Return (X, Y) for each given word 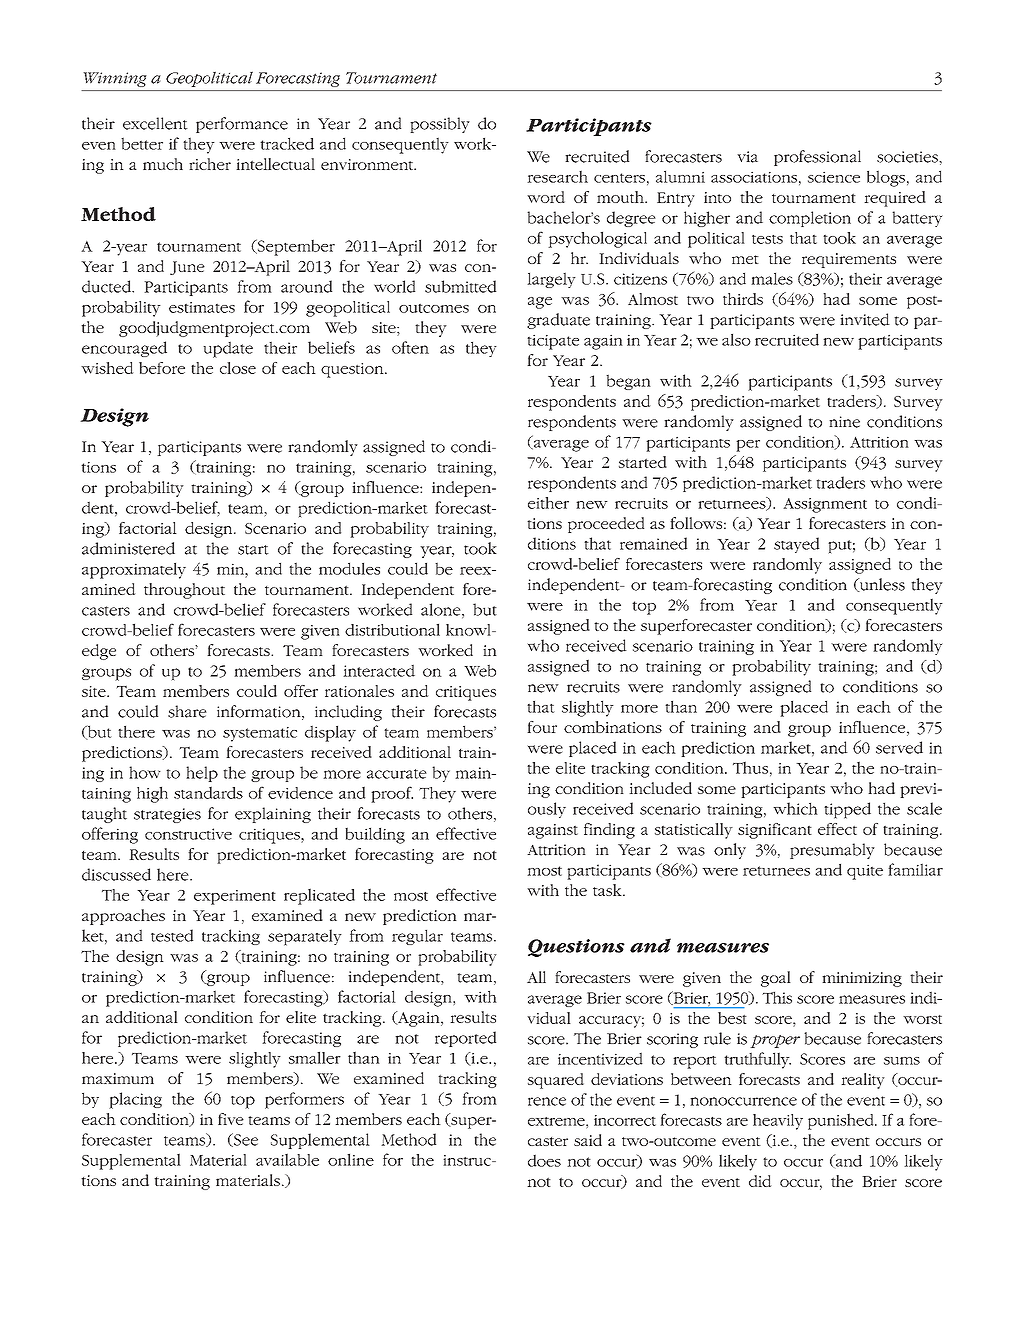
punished (842, 1121)
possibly (440, 125)
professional (817, 158)
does (544, 1160)
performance (242, 125)
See (245, 1140)
